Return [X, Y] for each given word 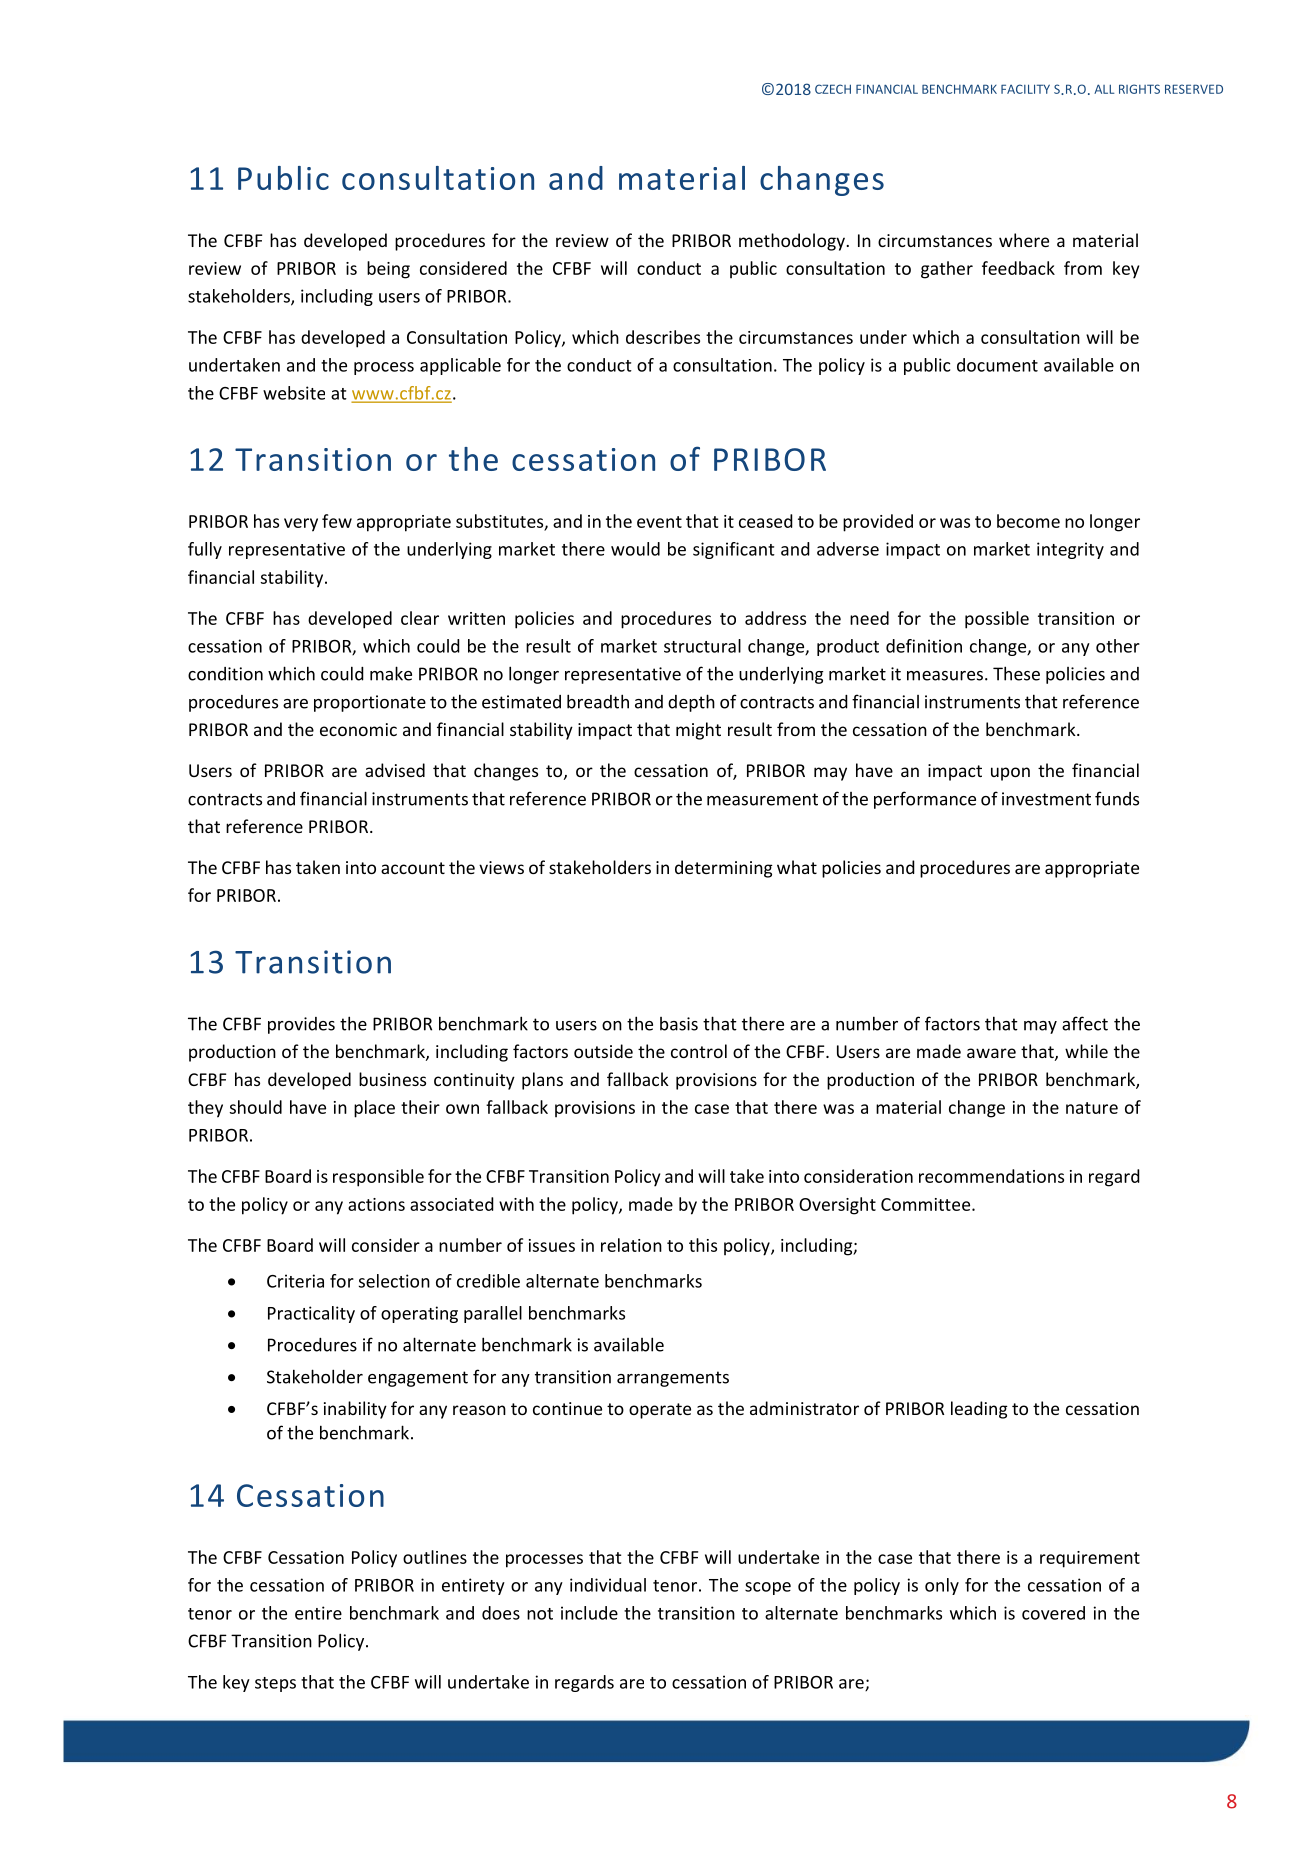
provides [301, 1025]
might [698, 731]
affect [1085, 1023]
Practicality [311, 1314]
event [659, 522]
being [388, 270]
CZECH [833, 89]
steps [275, 1684]
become [1028, 521]
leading [979, 1410]
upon [1010, 774]
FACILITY [1025, 89]
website [294, 393]
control [699, 1051]
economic [358, 729]
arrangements [673, 1379]
